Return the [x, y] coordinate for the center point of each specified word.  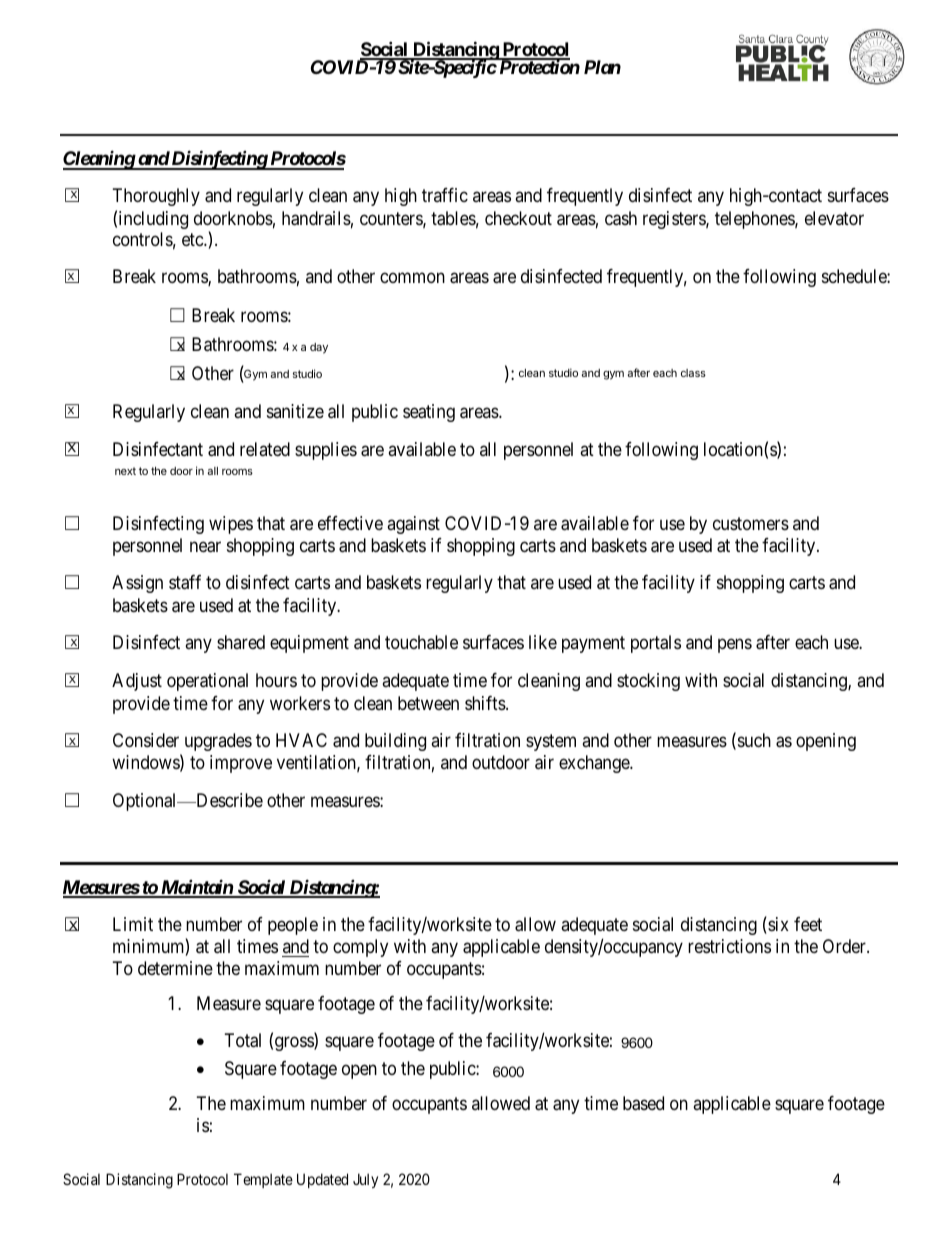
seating [429, 413]
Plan [602, 67]
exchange [595, 764]
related [265, 449]
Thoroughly [156, 197]
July [365, 1180]
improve [241, 764]
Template [263, 1180]
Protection [538, 66]
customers [751, 523]
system [551, 742]
